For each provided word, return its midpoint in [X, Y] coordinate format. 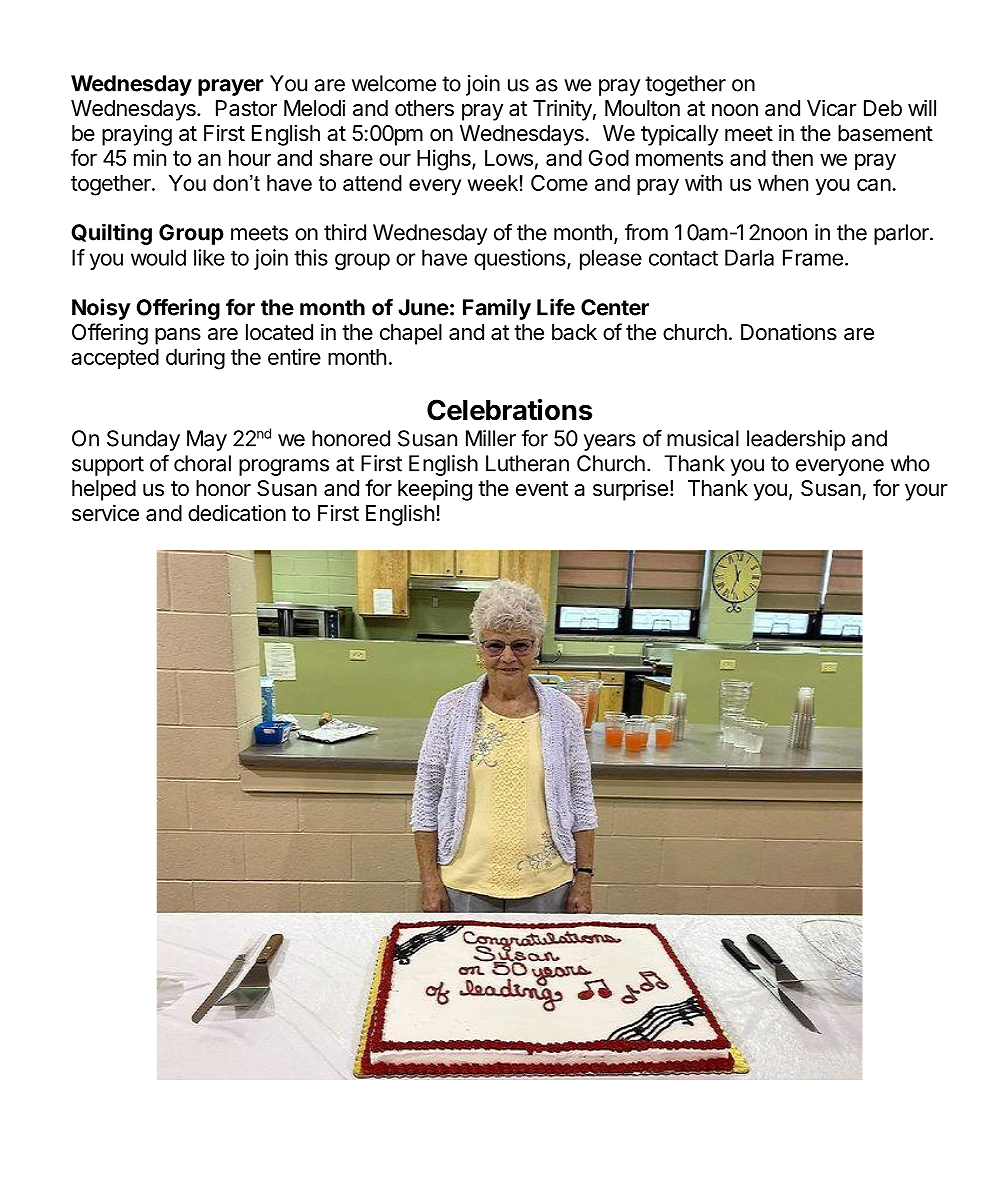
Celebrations [509, 410]
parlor [902, 234]
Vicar [831, 108]
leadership [796, 440]
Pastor [246, 108]
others [424, 108]
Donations [789, 332]
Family [497, 309]
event [542, 489]
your [926, 492]
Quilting [111, 234]
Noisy [101, 309]
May [207, 440]
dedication [237, 513]
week [493, 183]
